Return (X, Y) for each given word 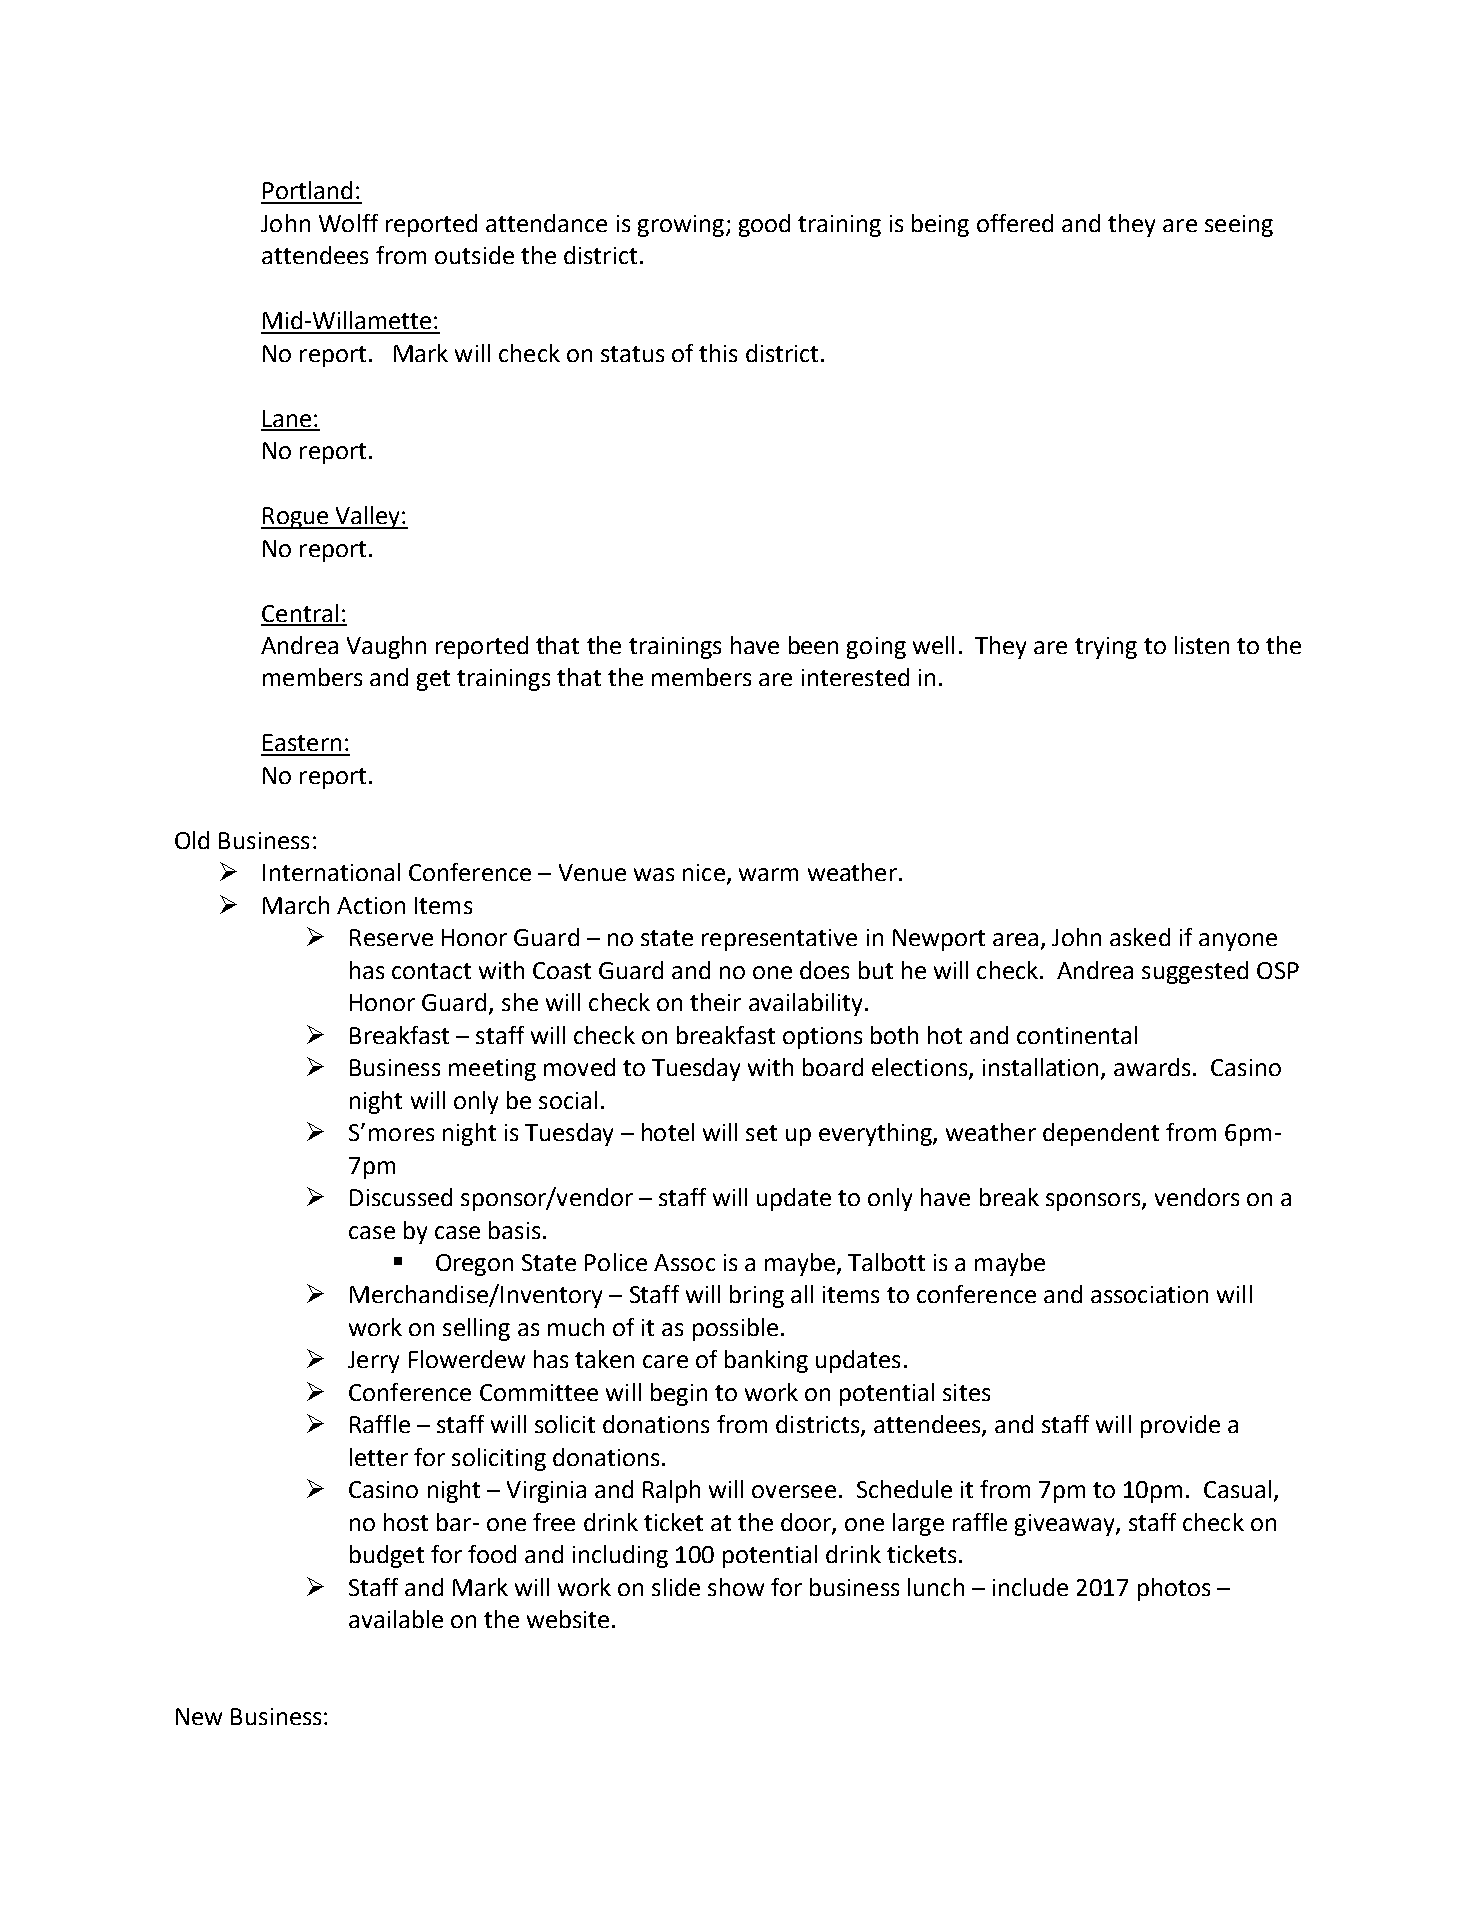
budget (387, 1556)
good (764, 225)
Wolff (348, 223)
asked (1140, 937)
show (736, 1587)
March (296, 905)
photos (1174, 1589)
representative (779, 940)
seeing (1239, 226)
